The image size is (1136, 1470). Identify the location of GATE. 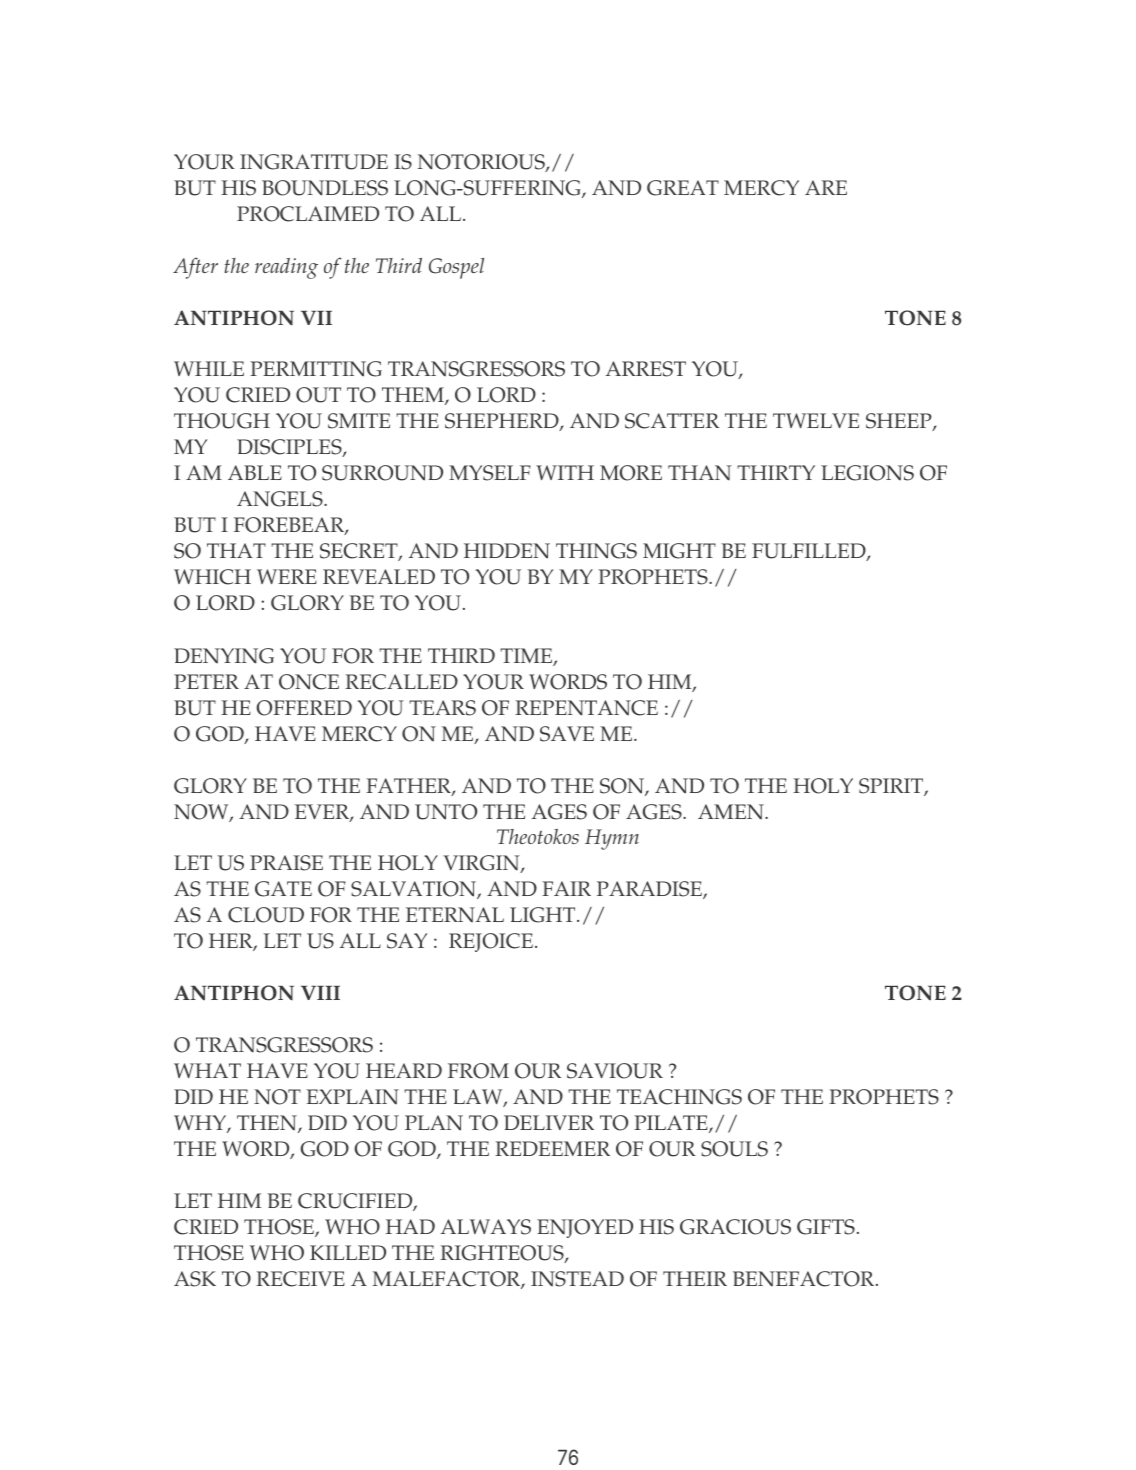
(283, 889).
